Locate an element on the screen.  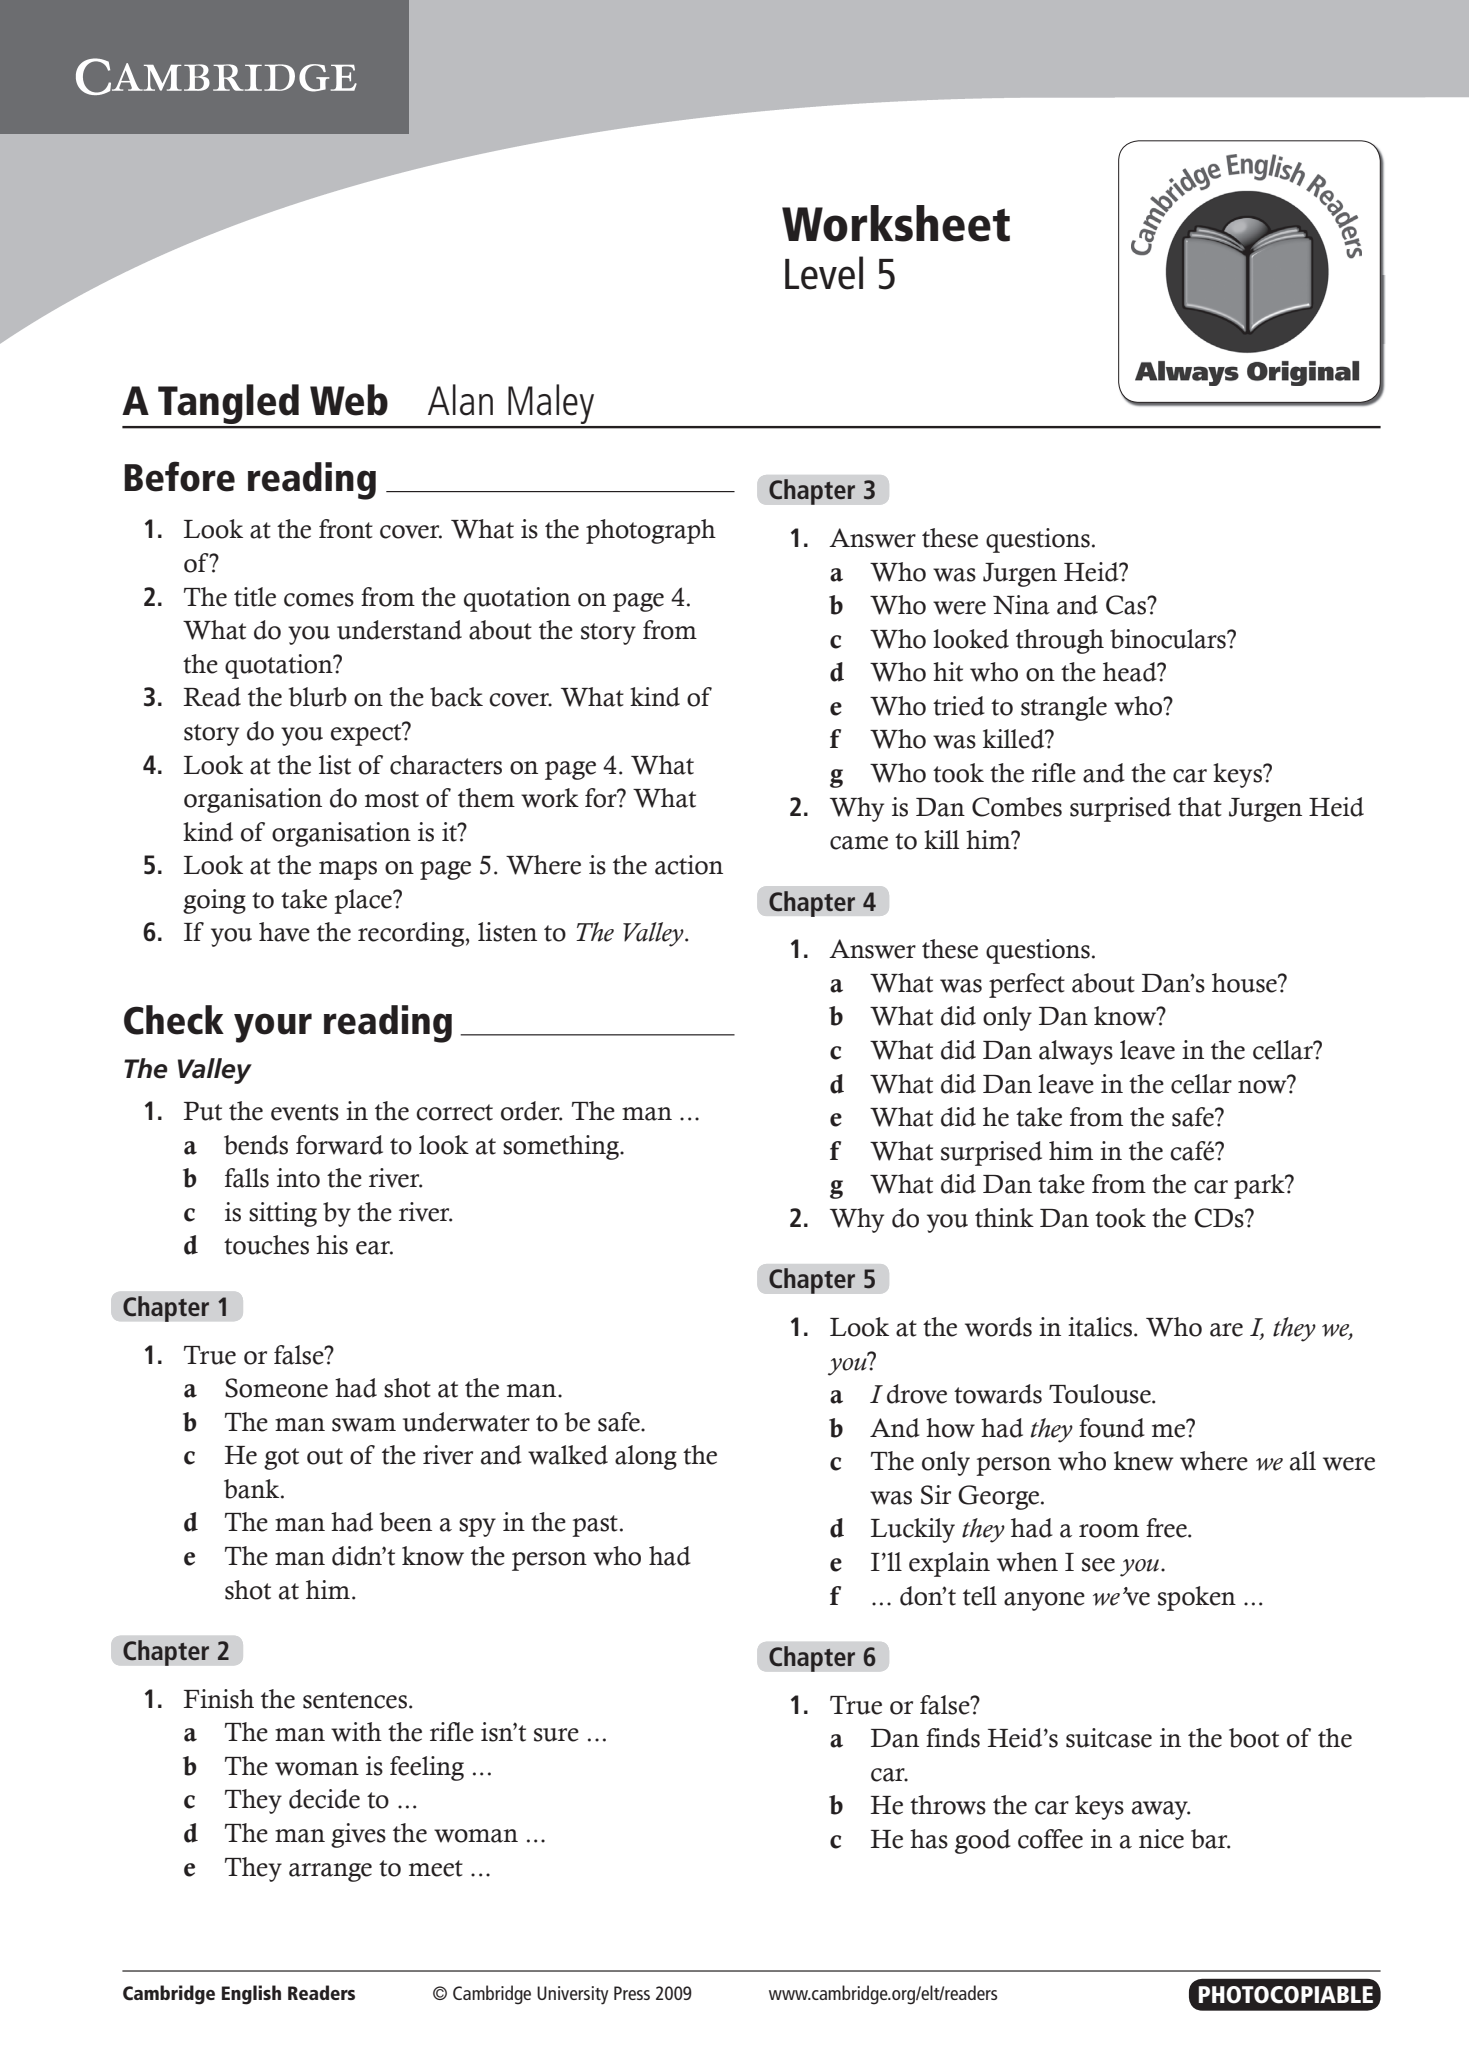
italics is located at coordinates (1100, 1327).
